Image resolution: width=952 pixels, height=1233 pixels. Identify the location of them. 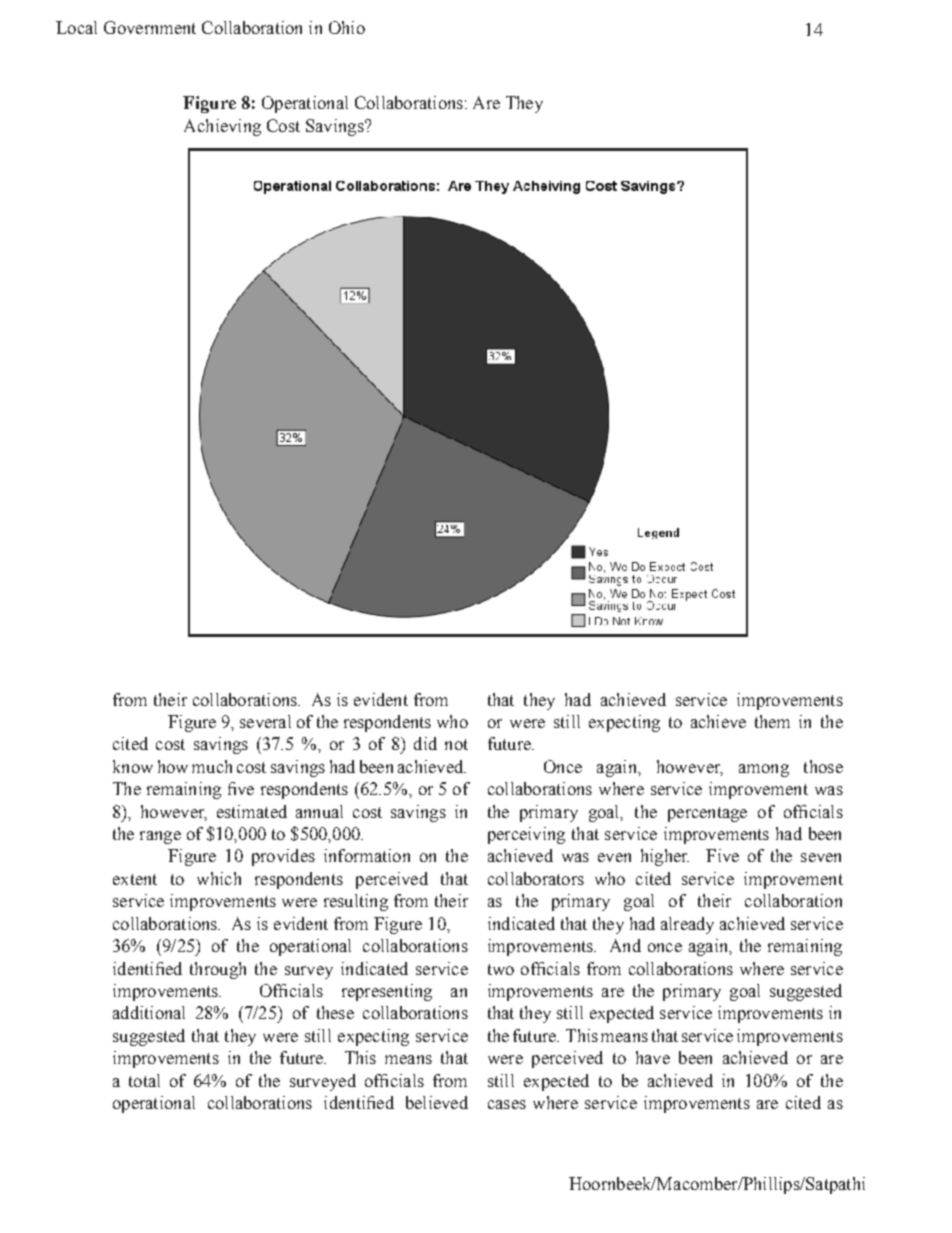
(772, 721).
